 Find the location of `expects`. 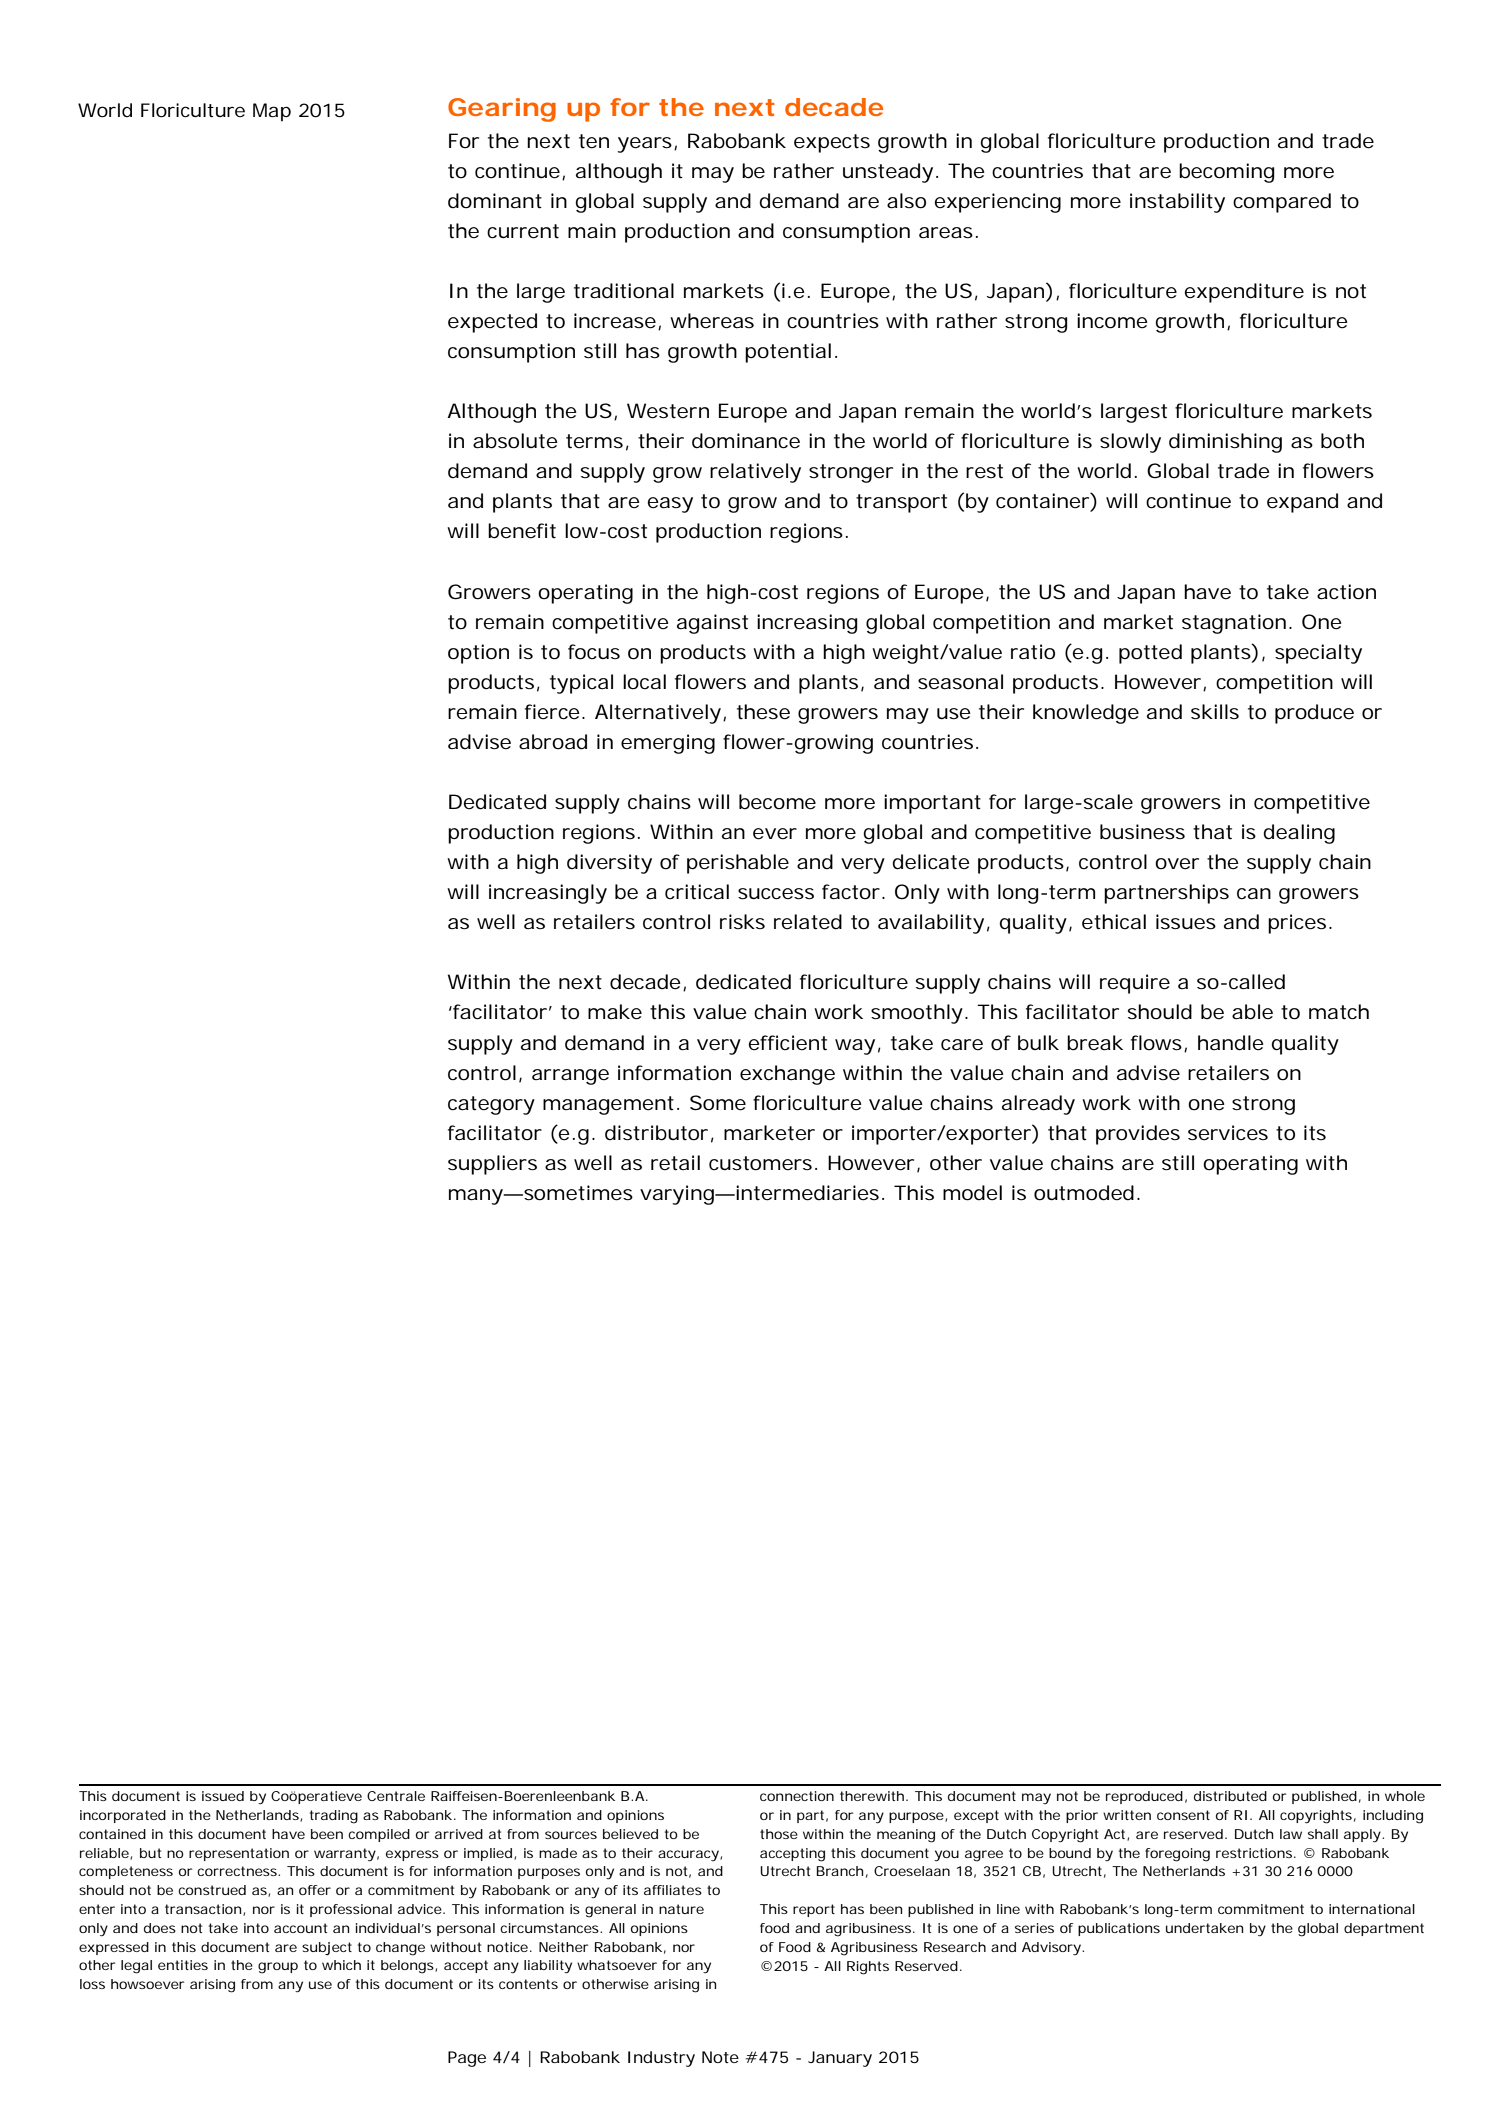

expects is located at coordinates (832, 143).
